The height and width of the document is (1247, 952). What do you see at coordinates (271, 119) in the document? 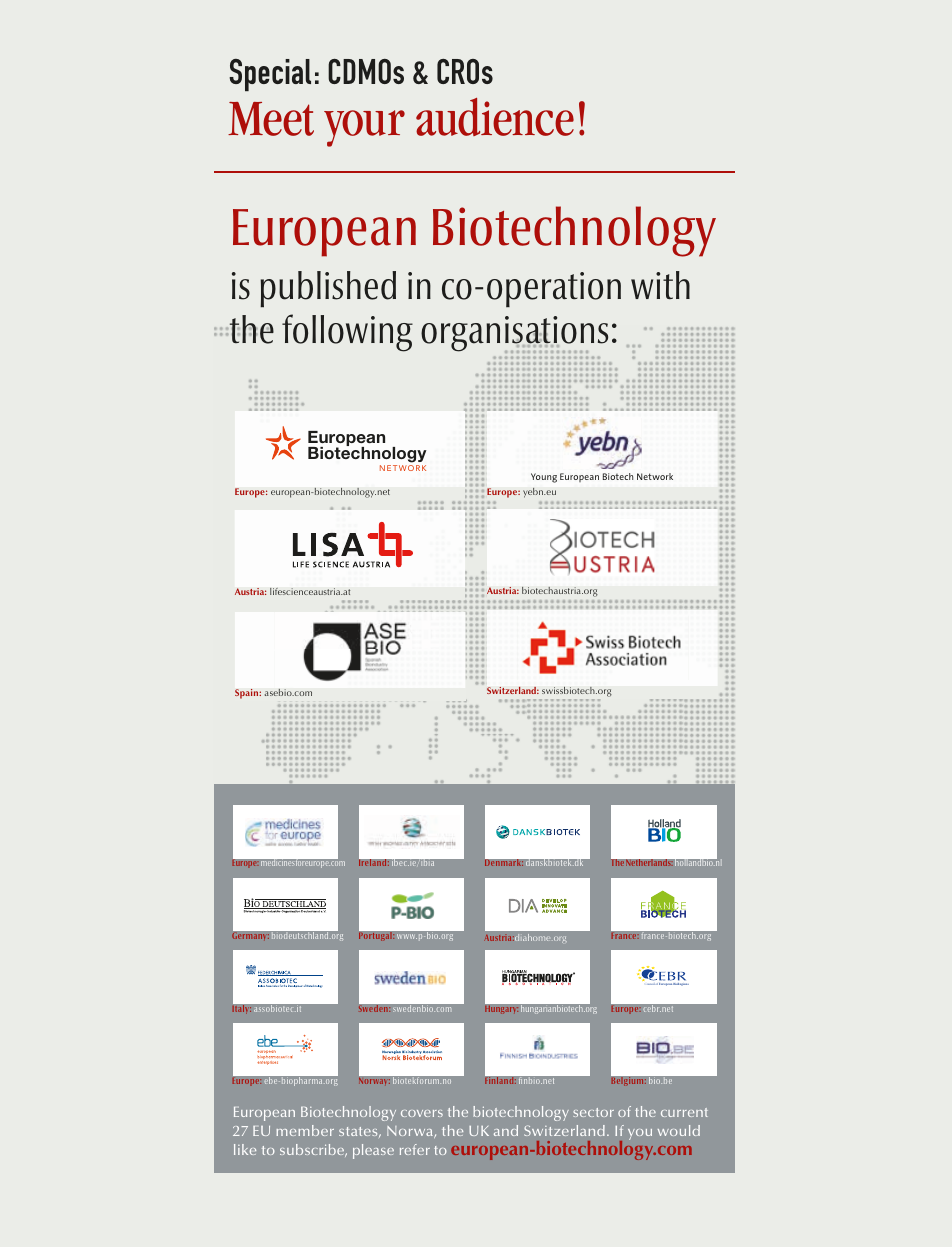
I see `Meet` at bounding box center [271, 119].
